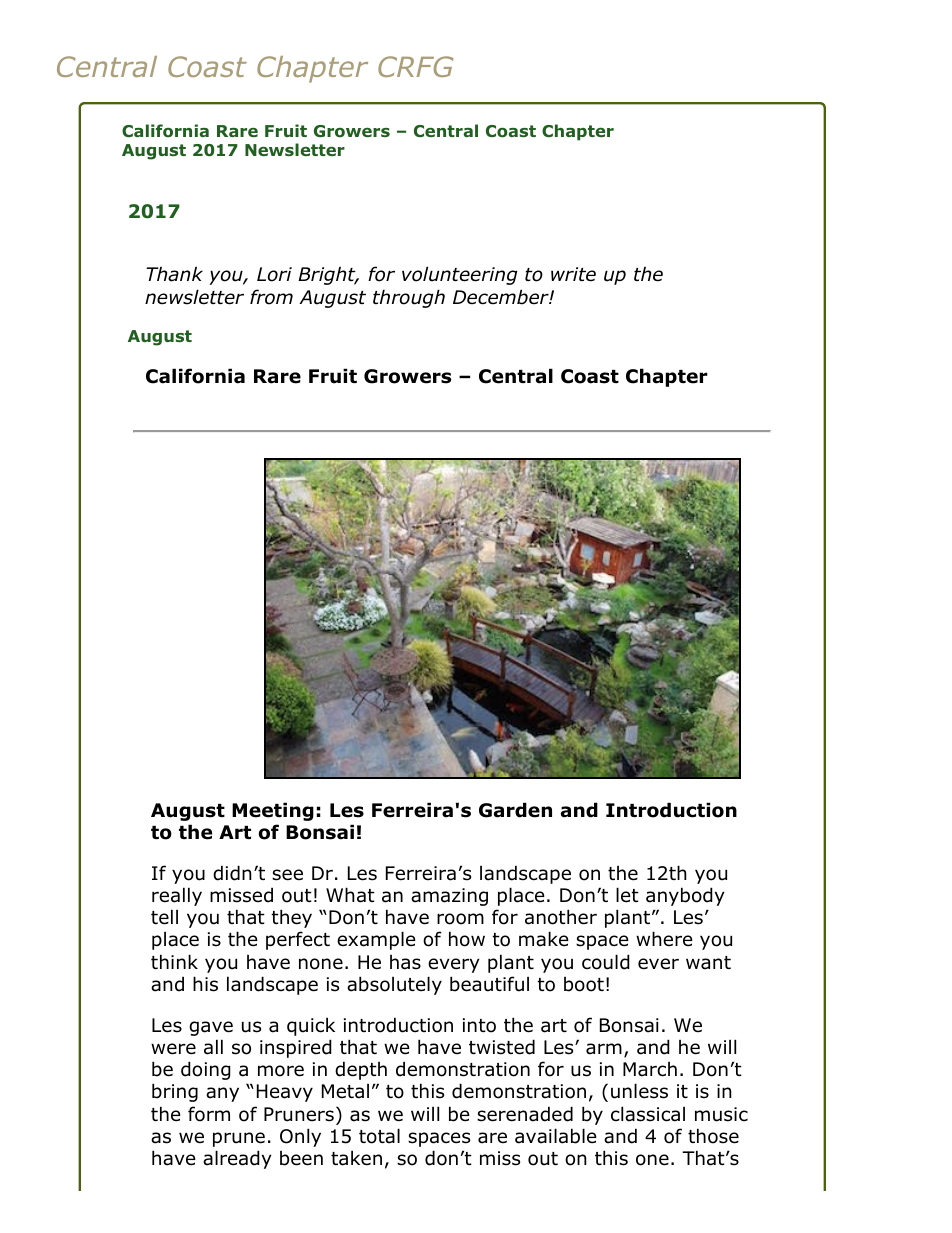 This screenshot has height=1233, width=952. What do you see at coordinates (573, 274) in the screenshot?
I see `write` at bounding box center [573, 274].
